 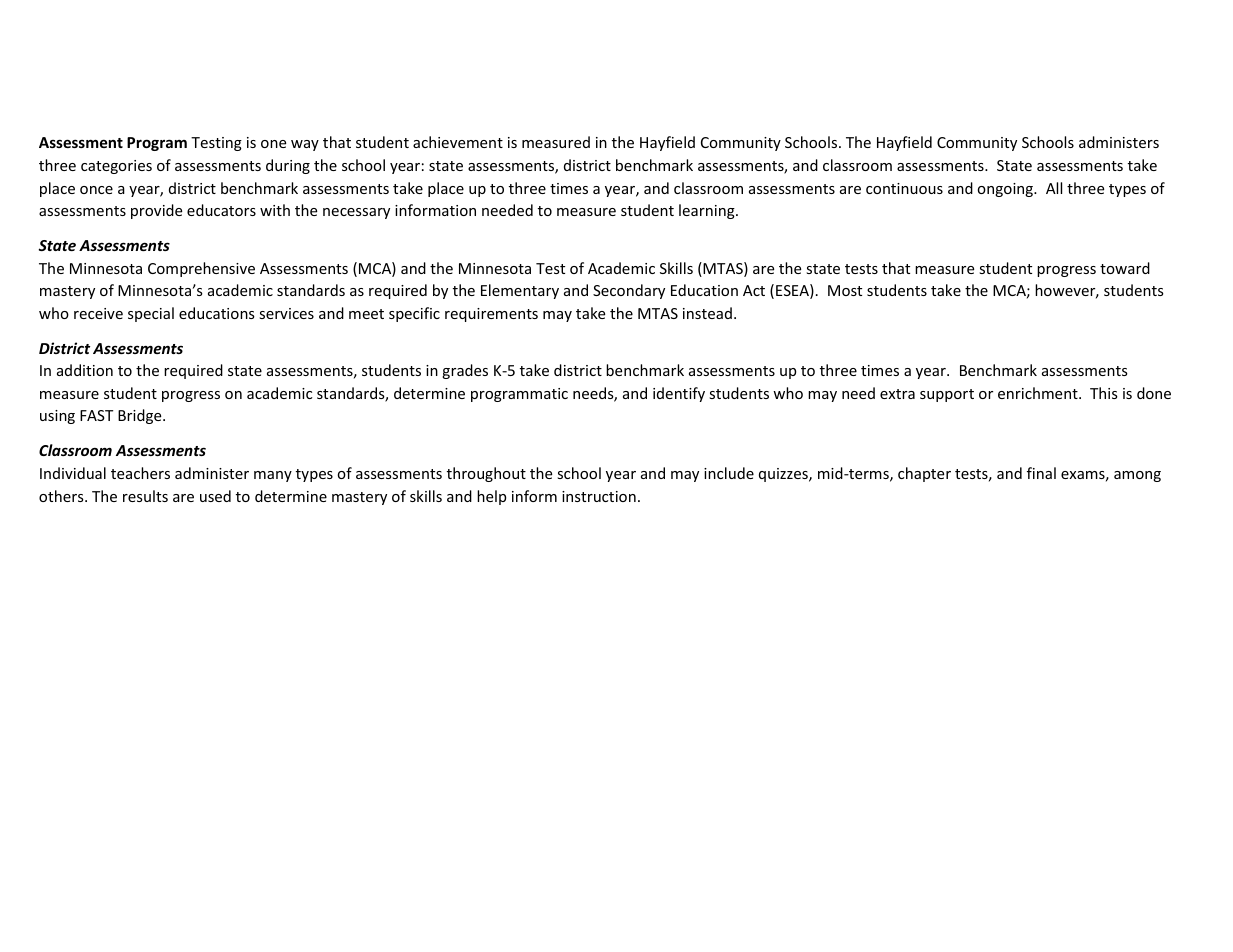 What do you see at coordinates (116, 167) in the document?
I see `categories` at bounding box center [116, 167].
